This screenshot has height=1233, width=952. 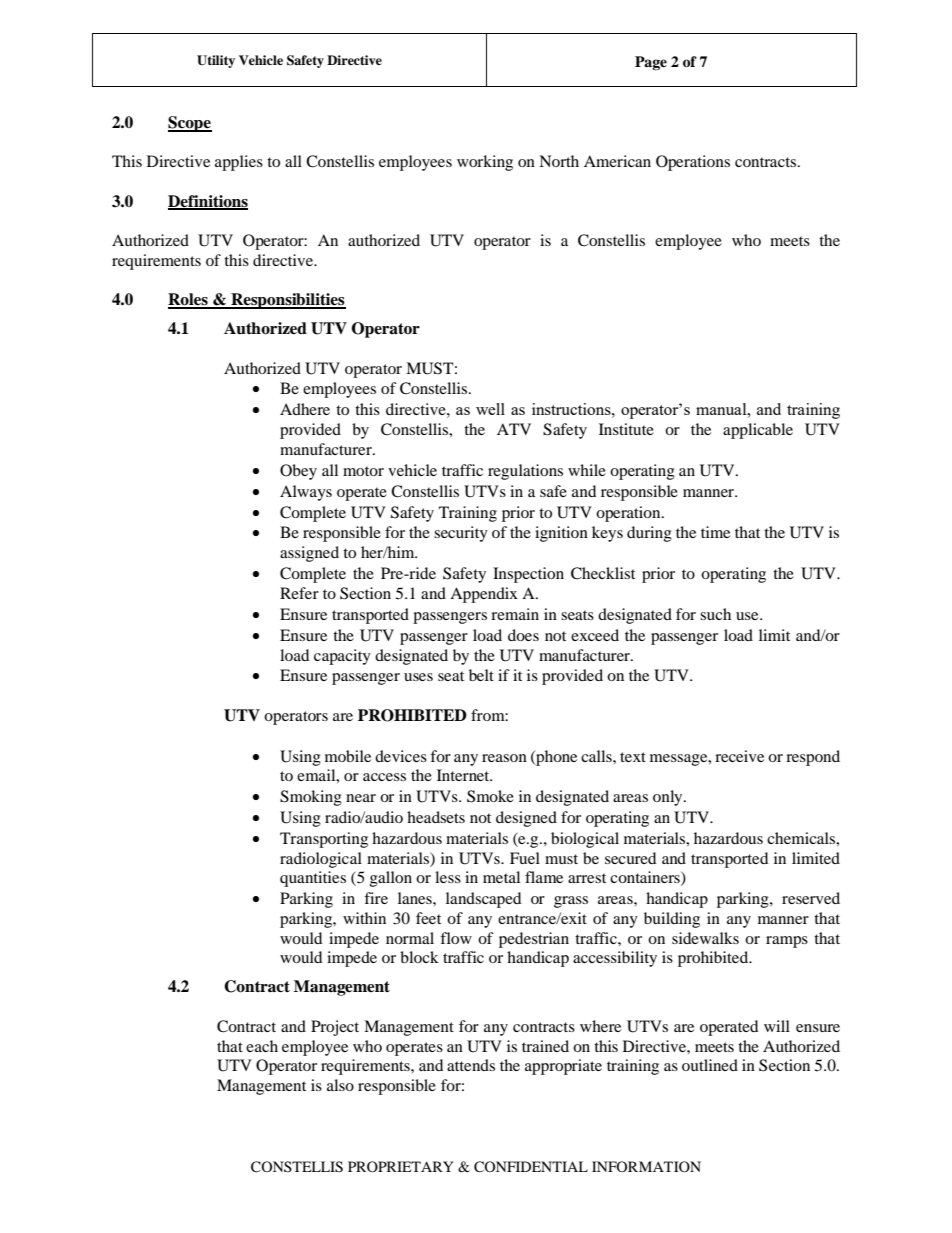 What do you see at coordinates (758, 431) in the screenshot?
I see `applicable` at bounding box center [758, 431].
